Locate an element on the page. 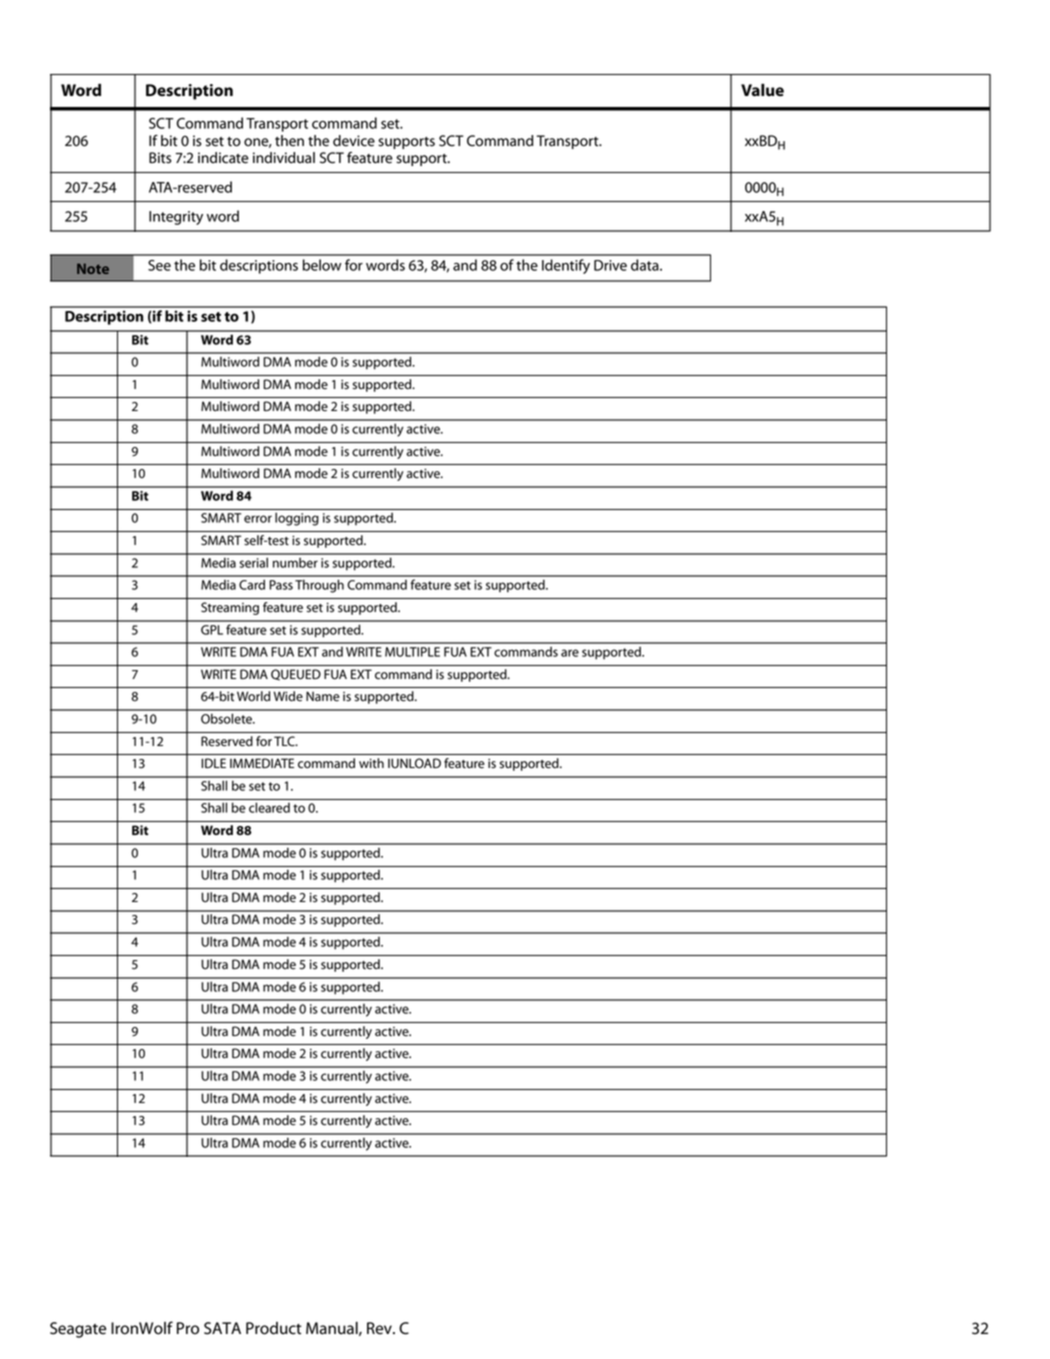 This image has height=1359, width=1050. device is located at coordinates (354, 141).
